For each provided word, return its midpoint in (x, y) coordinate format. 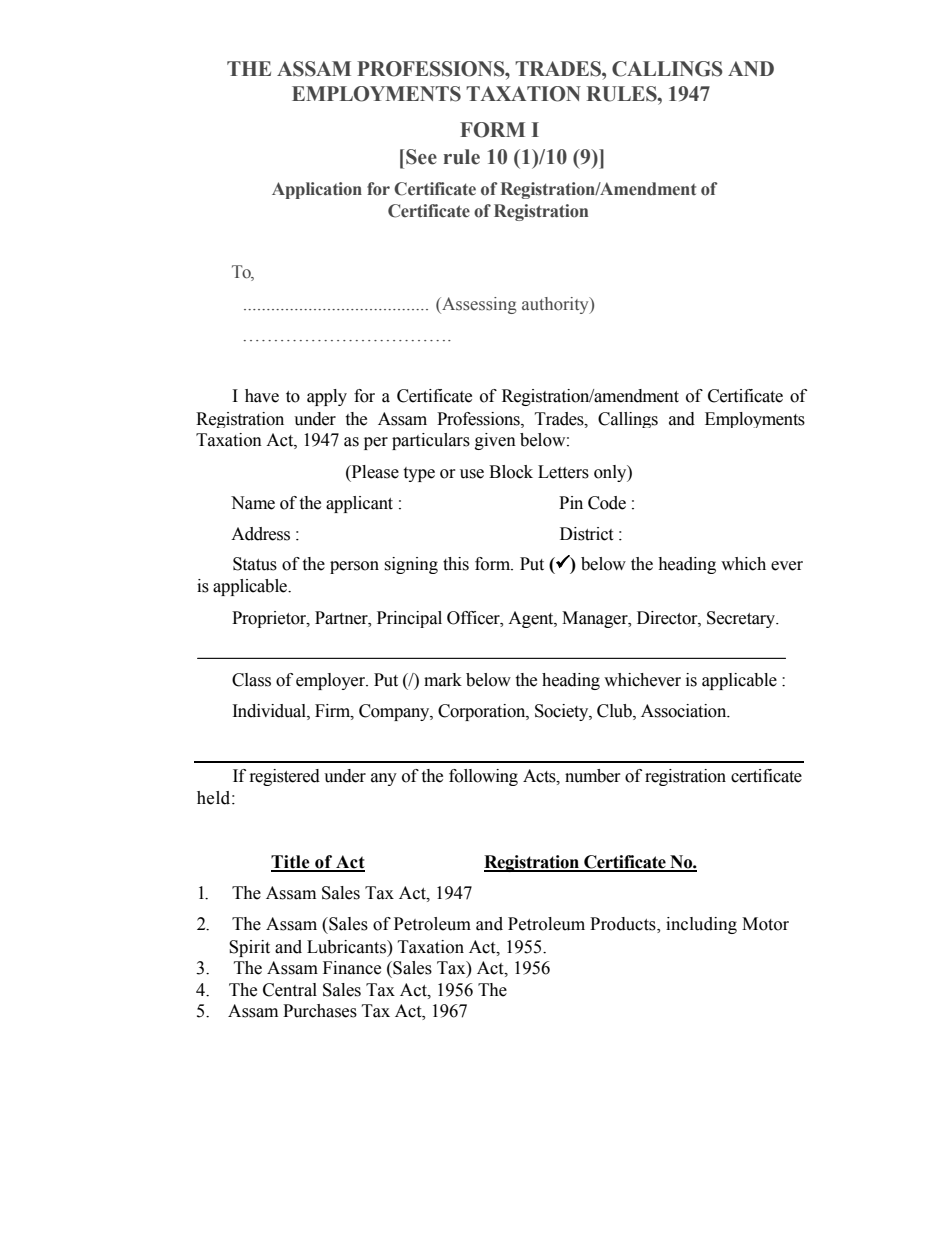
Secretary (742, 619)
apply (327, 397)
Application (317, 190)
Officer (474, 618)
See (421, 157)
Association (685, 711)
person (354, 567)
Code (607, 503)
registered (285, 777)
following (483, 777)
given (495, 441)
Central (290, 990)
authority (556, 305)
